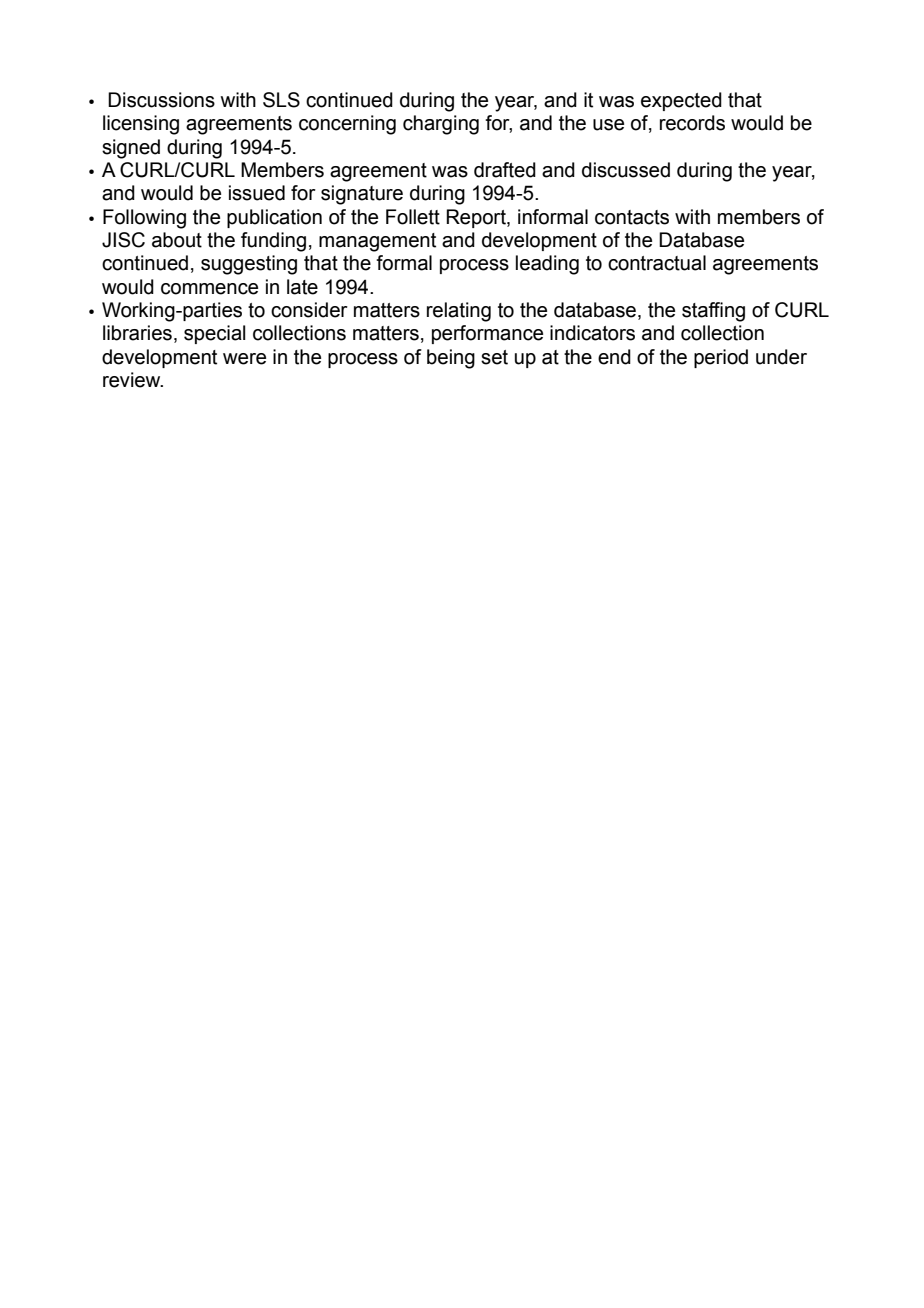 This screenshot has height=1308, width=924. Describe the element at coordinates (214, 334) in the screenshot. I see `special` at that location.
